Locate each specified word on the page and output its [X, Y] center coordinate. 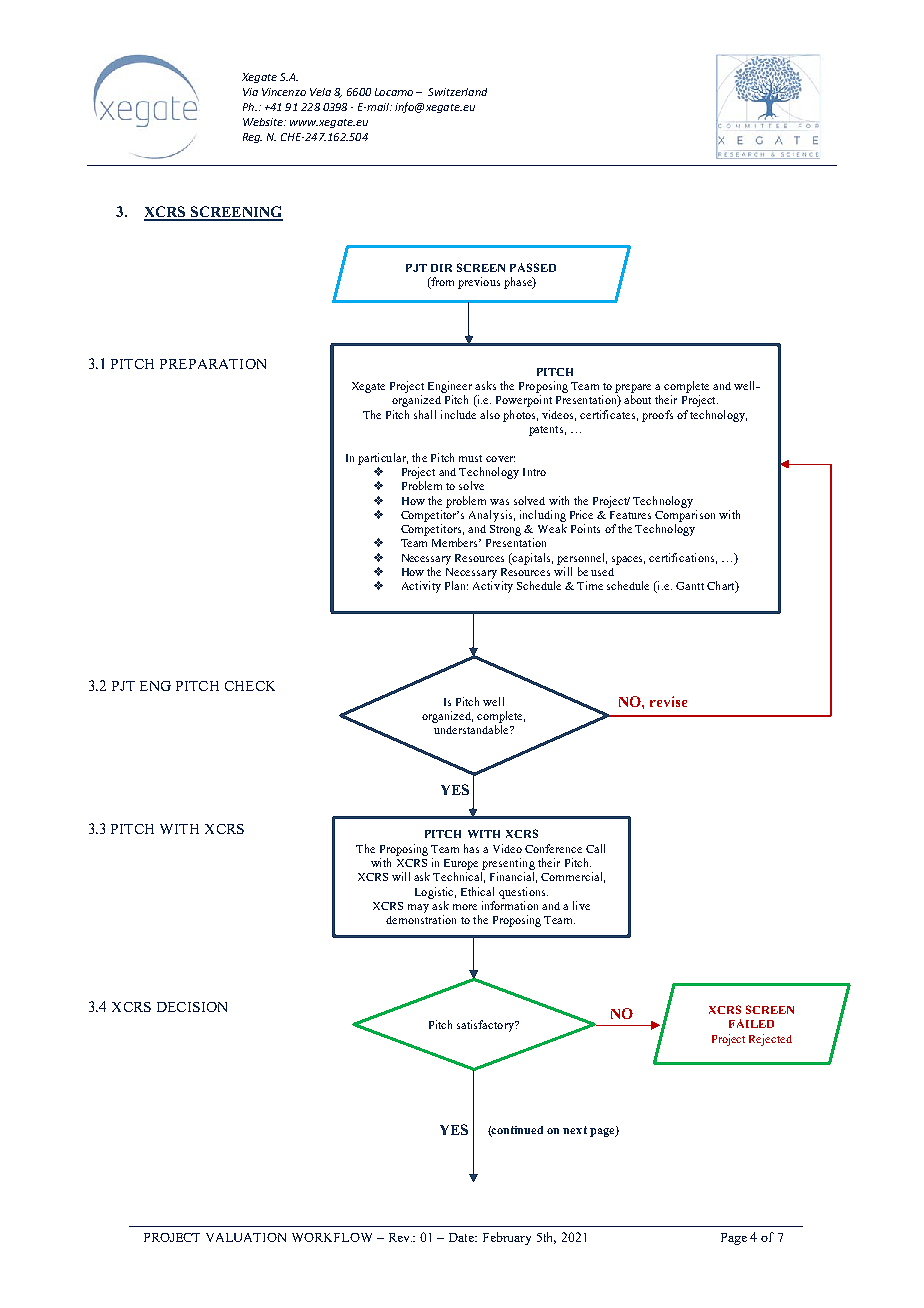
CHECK [250, 686]
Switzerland [457, 92]
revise [668, 701]
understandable [472, 729]
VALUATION [246, 1237]
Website [264, 122]
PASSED [533, 267]
